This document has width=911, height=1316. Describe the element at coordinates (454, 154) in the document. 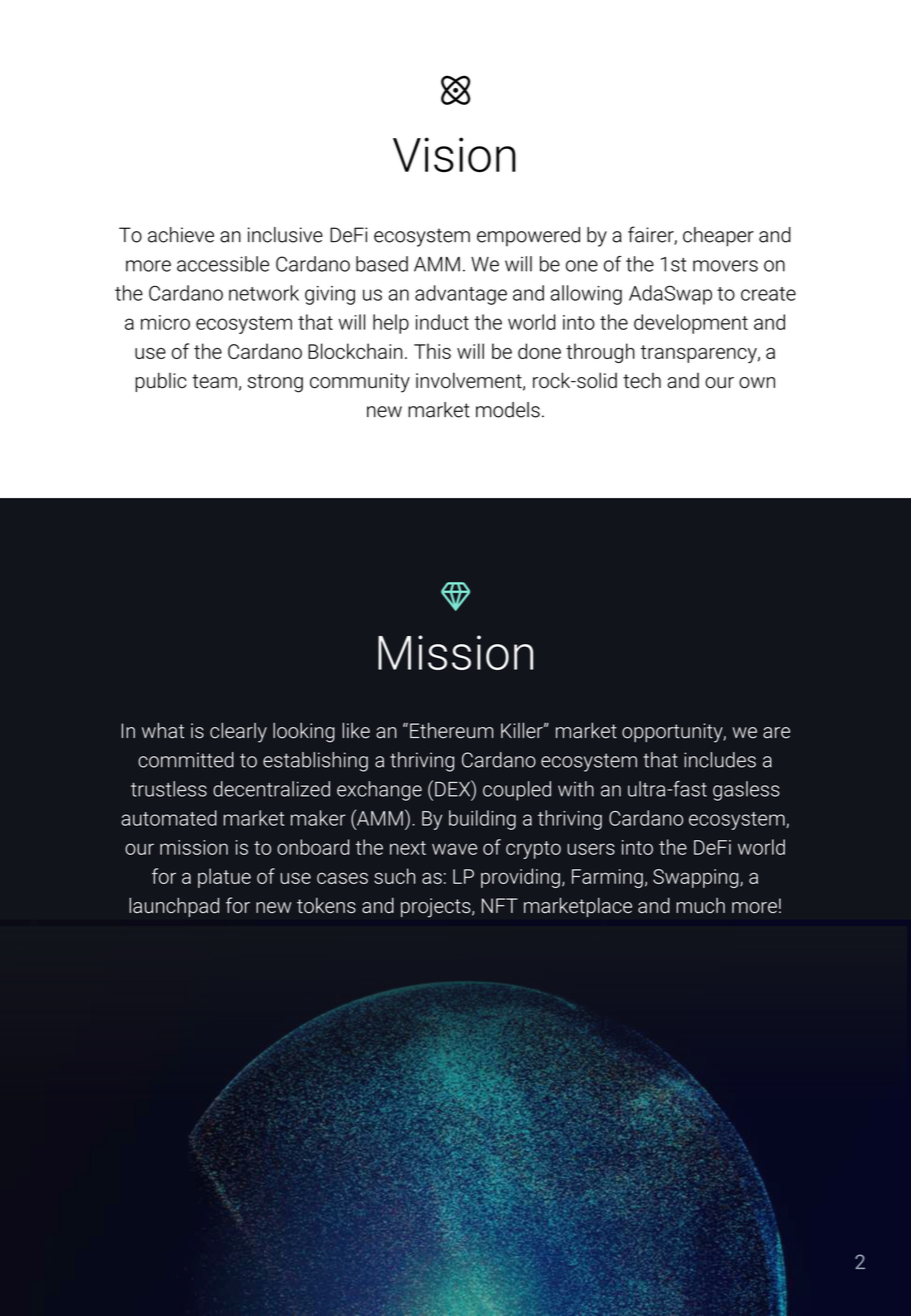

I see `Vision` at that location.
